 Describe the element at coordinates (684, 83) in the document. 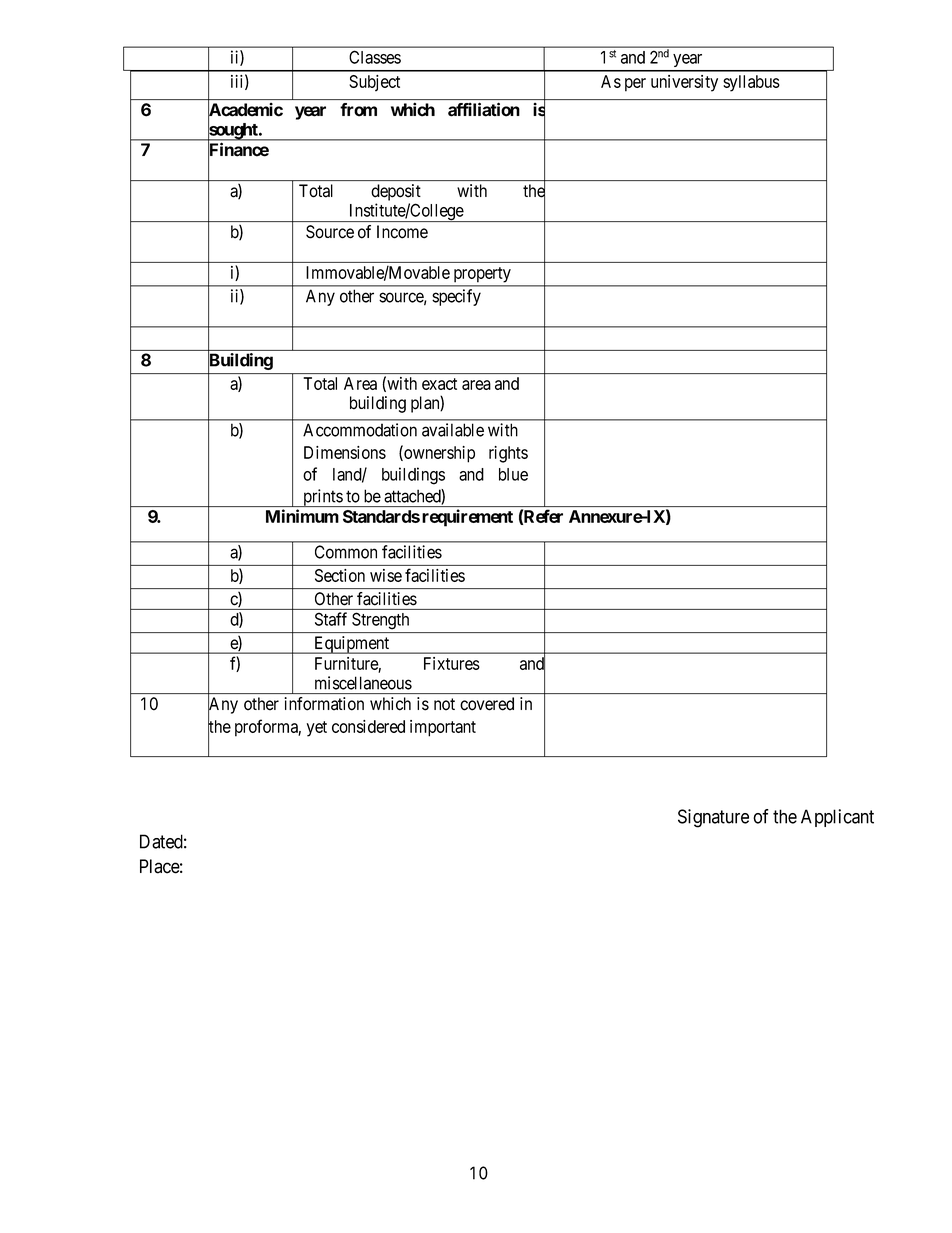

I see `university` at that location.
